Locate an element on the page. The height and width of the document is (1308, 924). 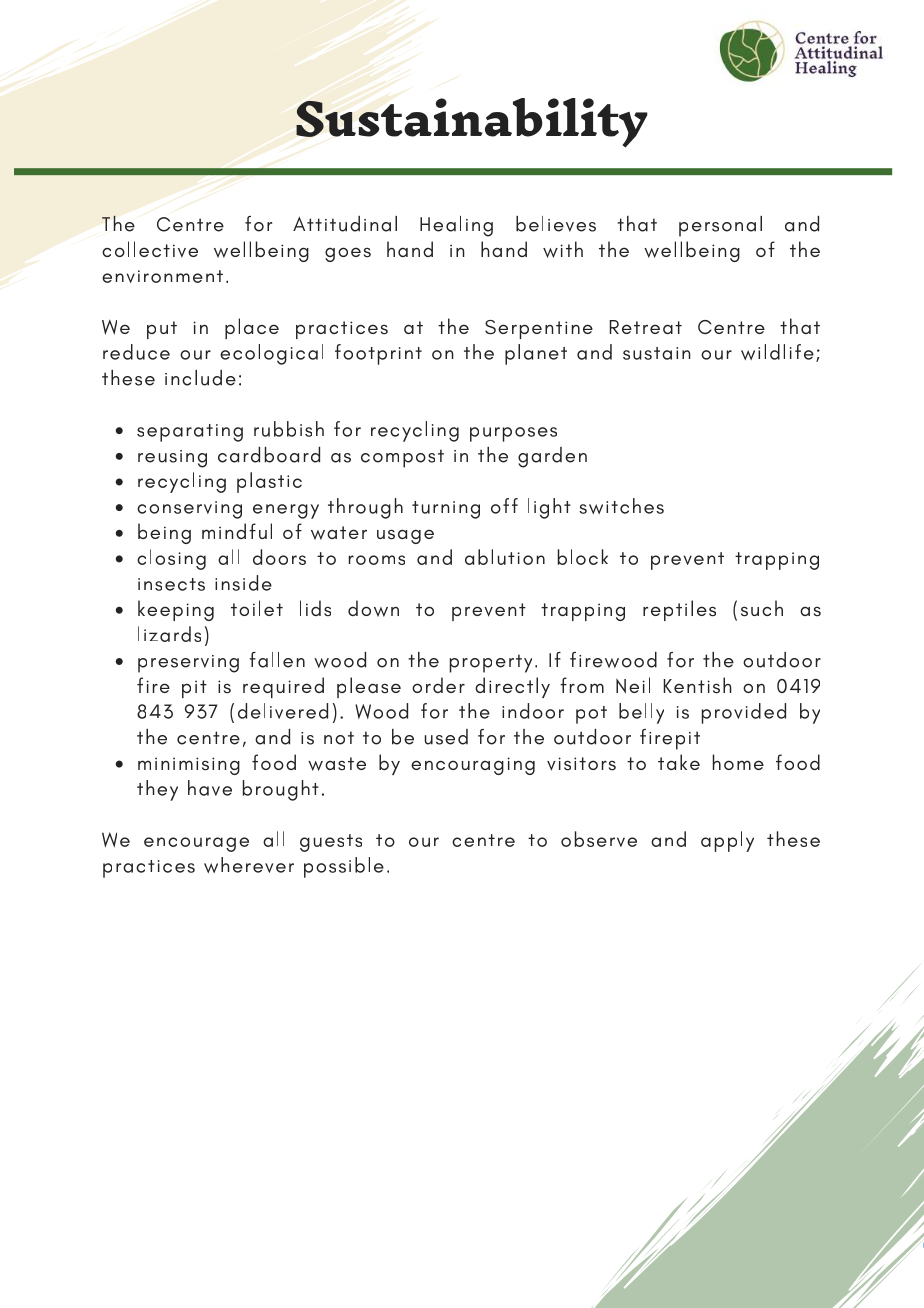
encourage is located at coordinates (196, 844).
